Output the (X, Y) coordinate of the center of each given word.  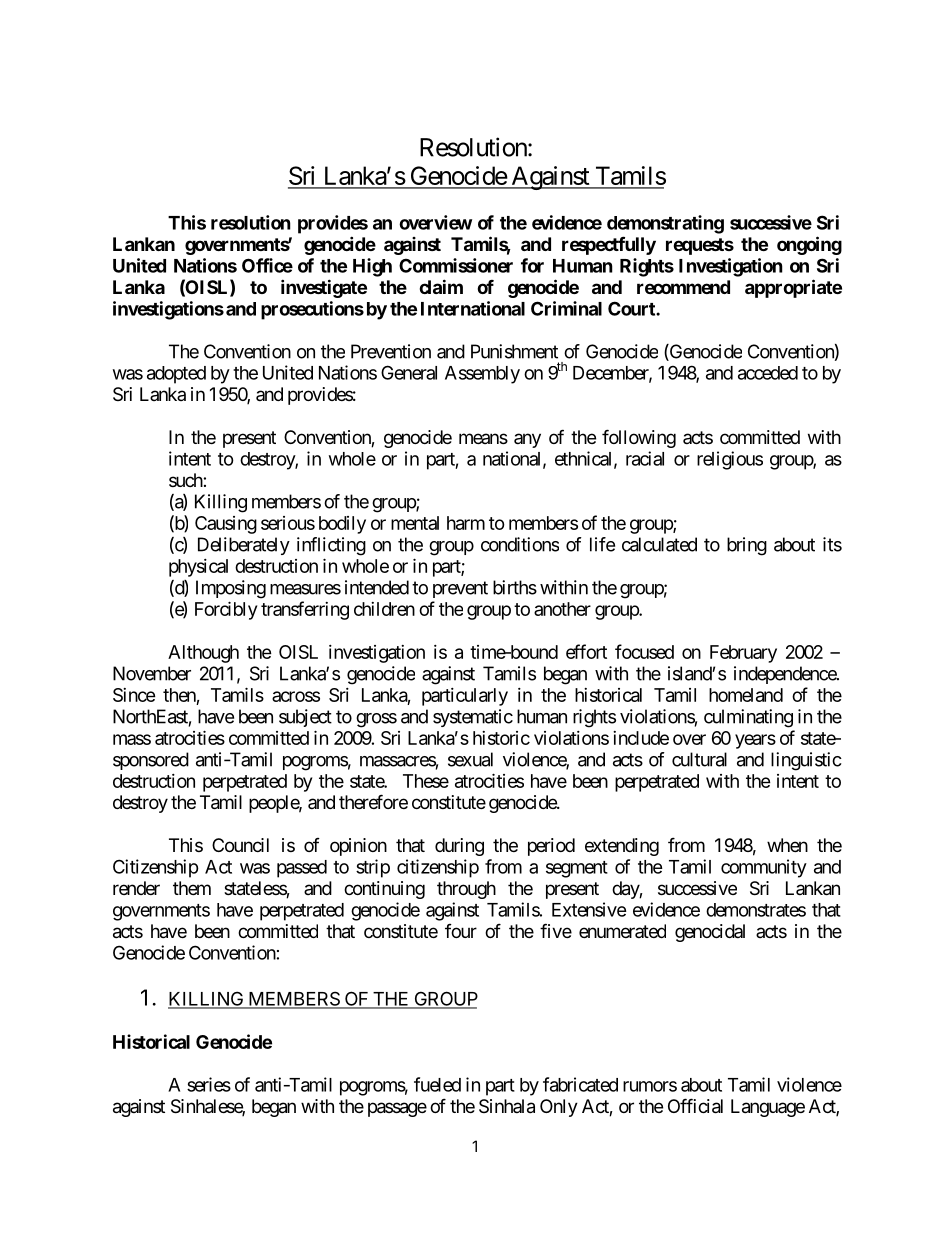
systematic (473, 718)
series (209, 1084)
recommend (683, 287)
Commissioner (456, 265)
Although (203, 654)
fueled (437, 1084)
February (743, 654)
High (372, 267)
